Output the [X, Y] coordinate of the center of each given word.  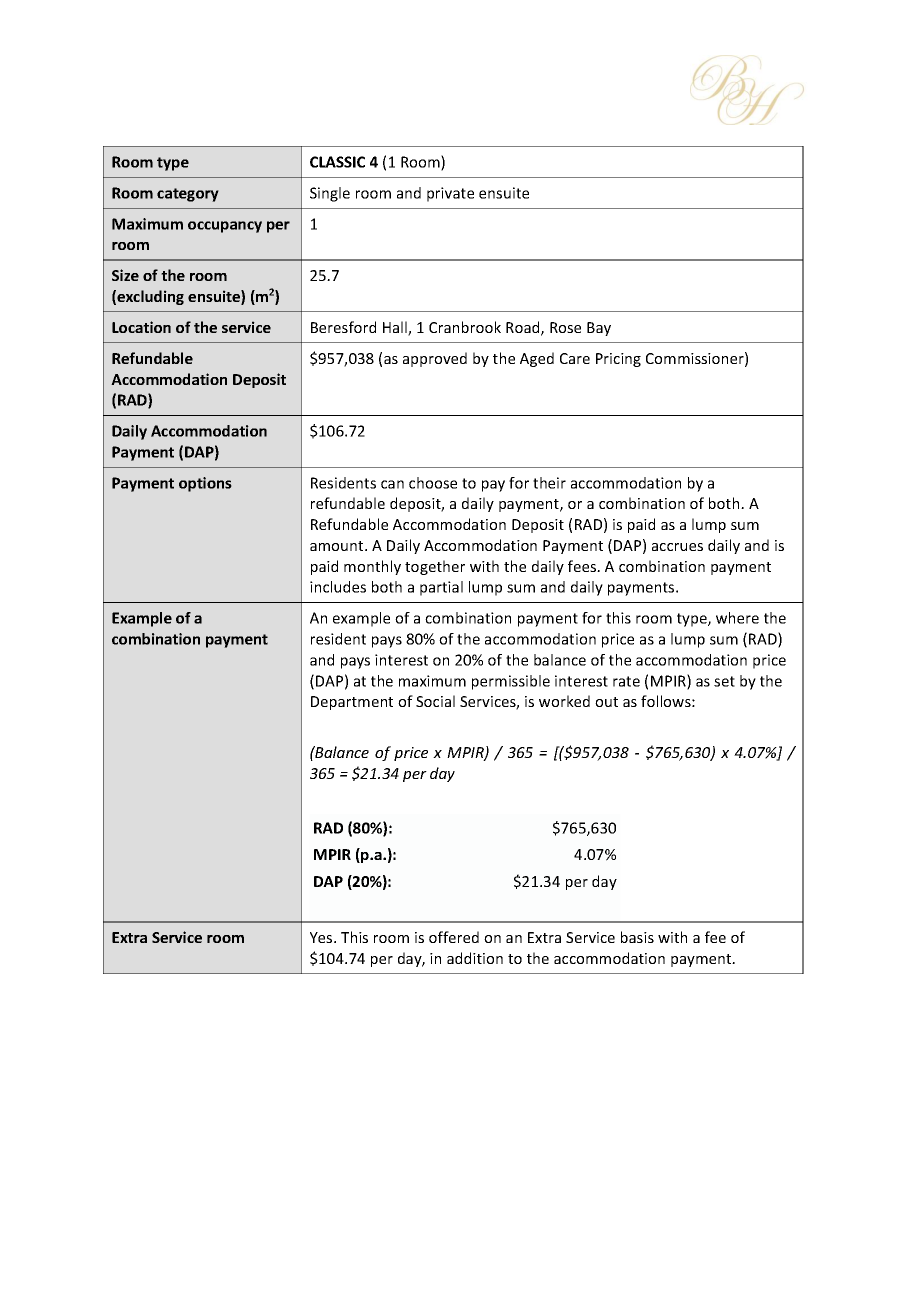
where [737, 618]
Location [141, 327]
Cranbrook [465, 327]
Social [435, 701]
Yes [322, 937]
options [205, 484]
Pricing [618, 360]
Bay [599, 329]
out [606, 702]
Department [352, 703]
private [450, 194]
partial [441, 588]
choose [433, 483]
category [188, 195]
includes [338, 587]
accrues [677, 547]
